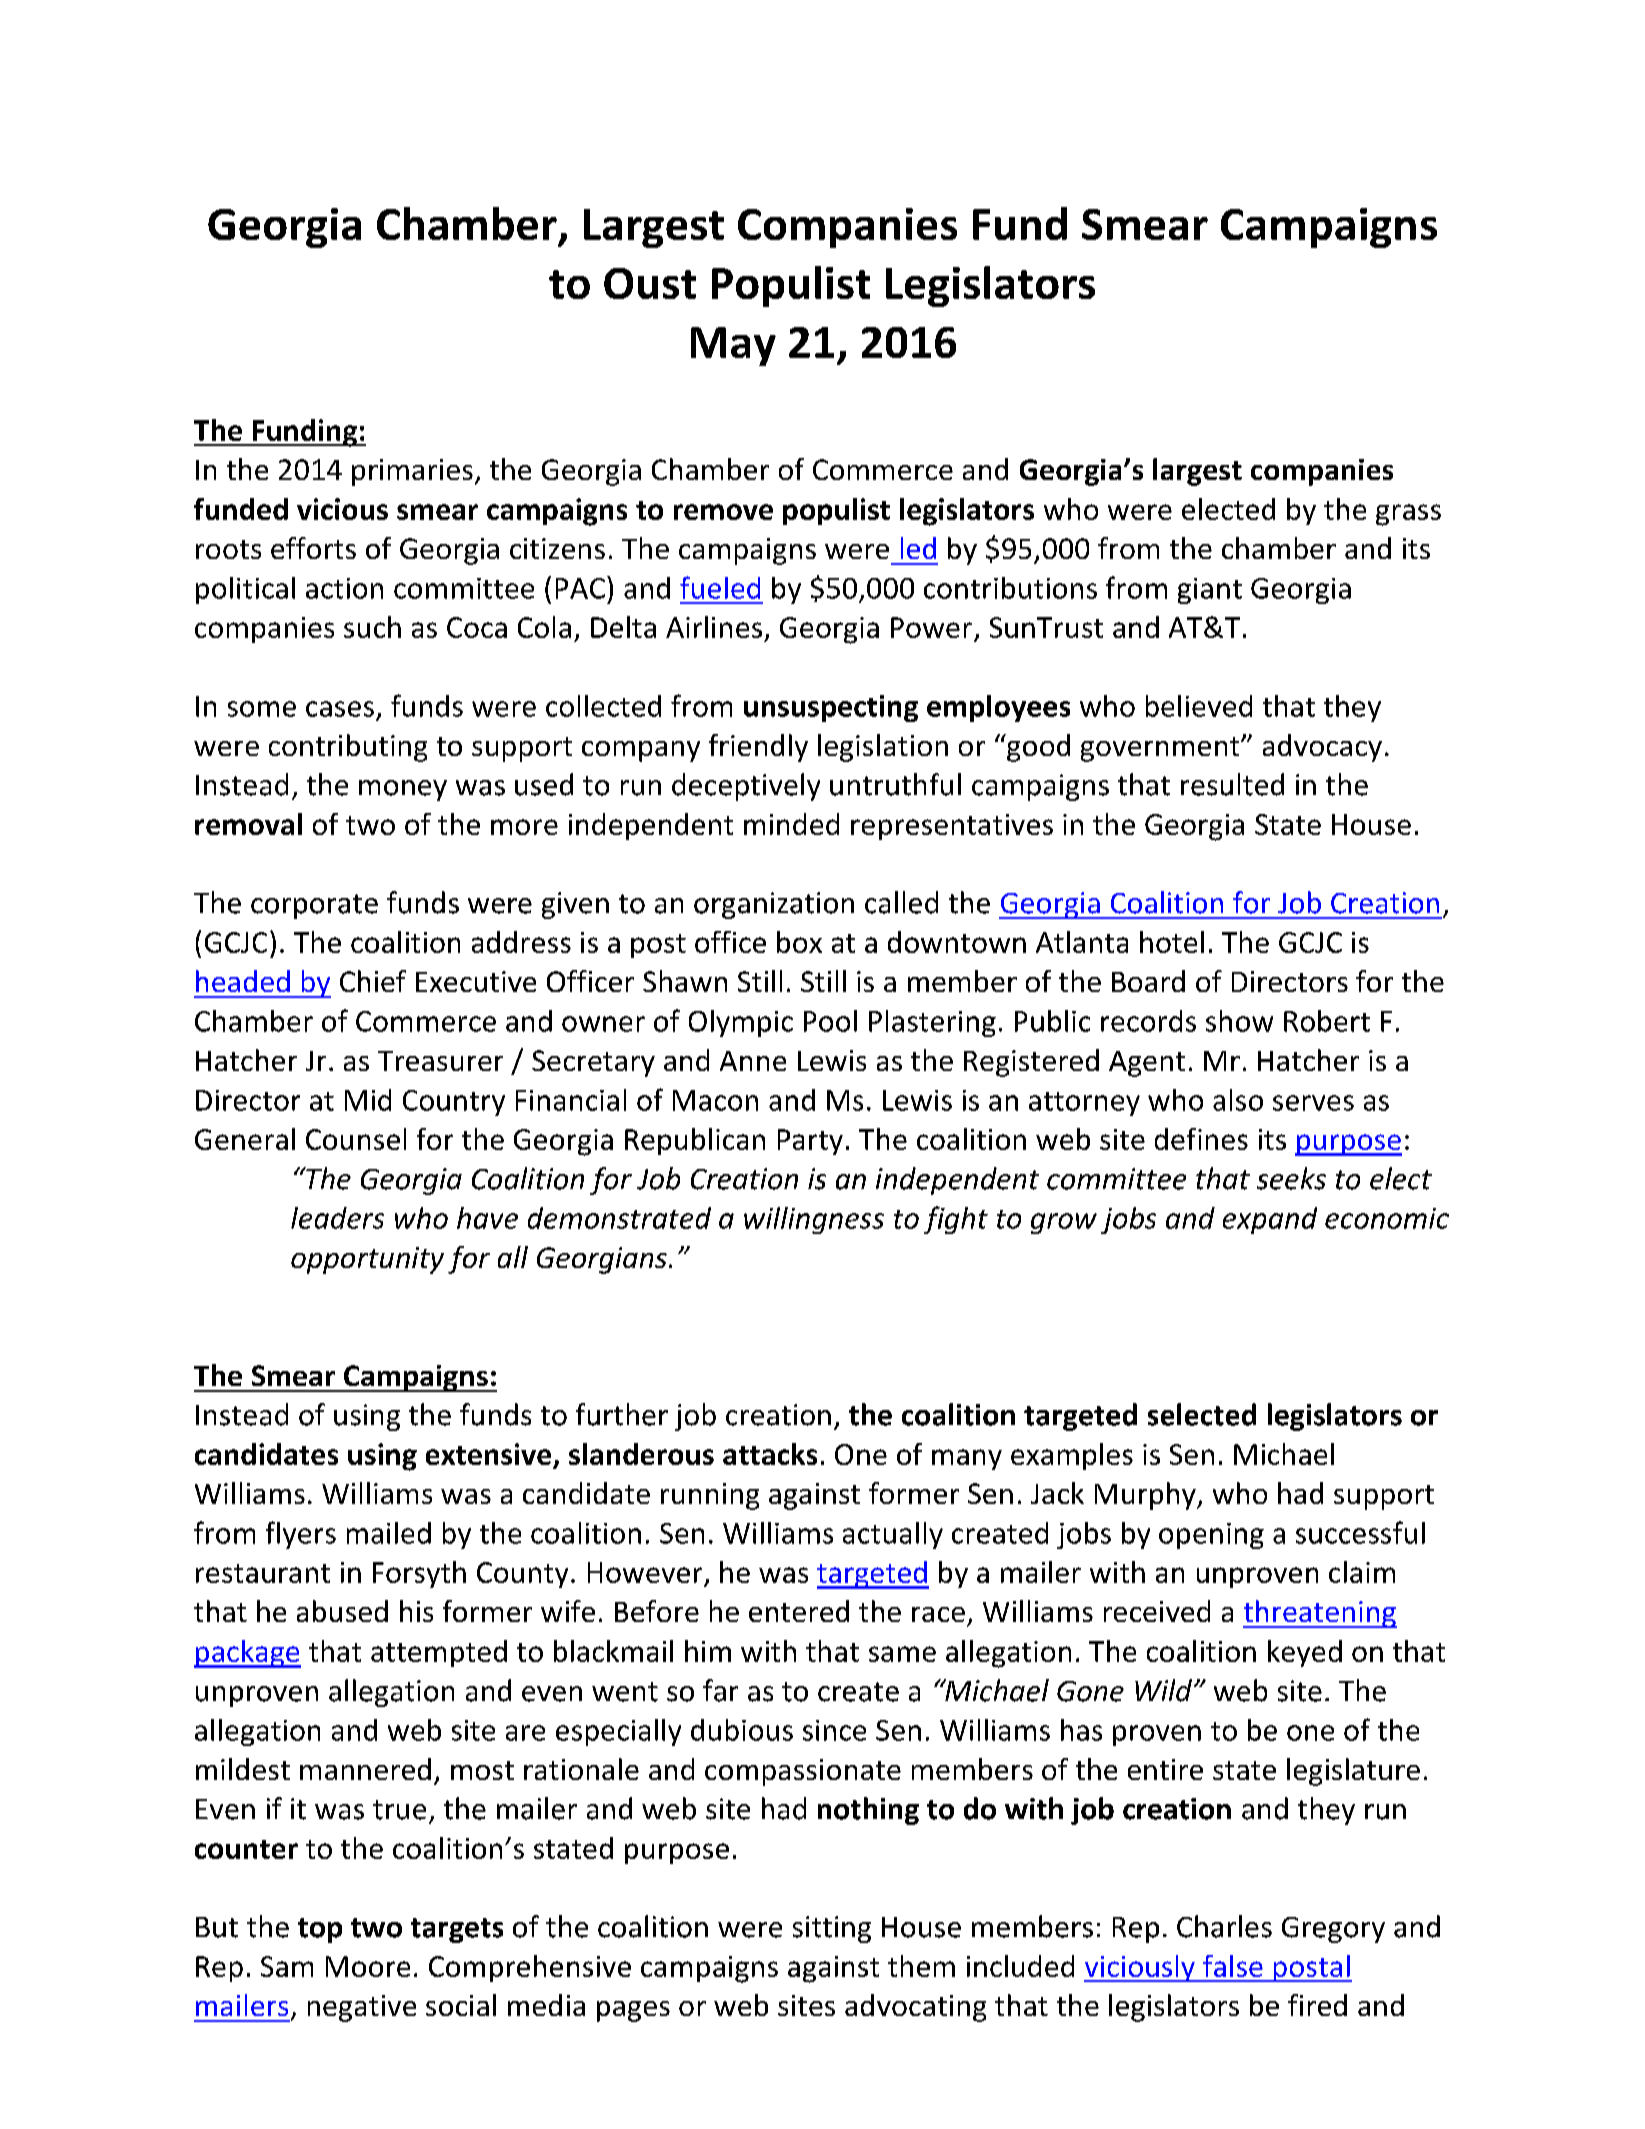 The width and height of the screenshot is (1645, 2129). I want to click on Counsel, so click(356, 1139).
